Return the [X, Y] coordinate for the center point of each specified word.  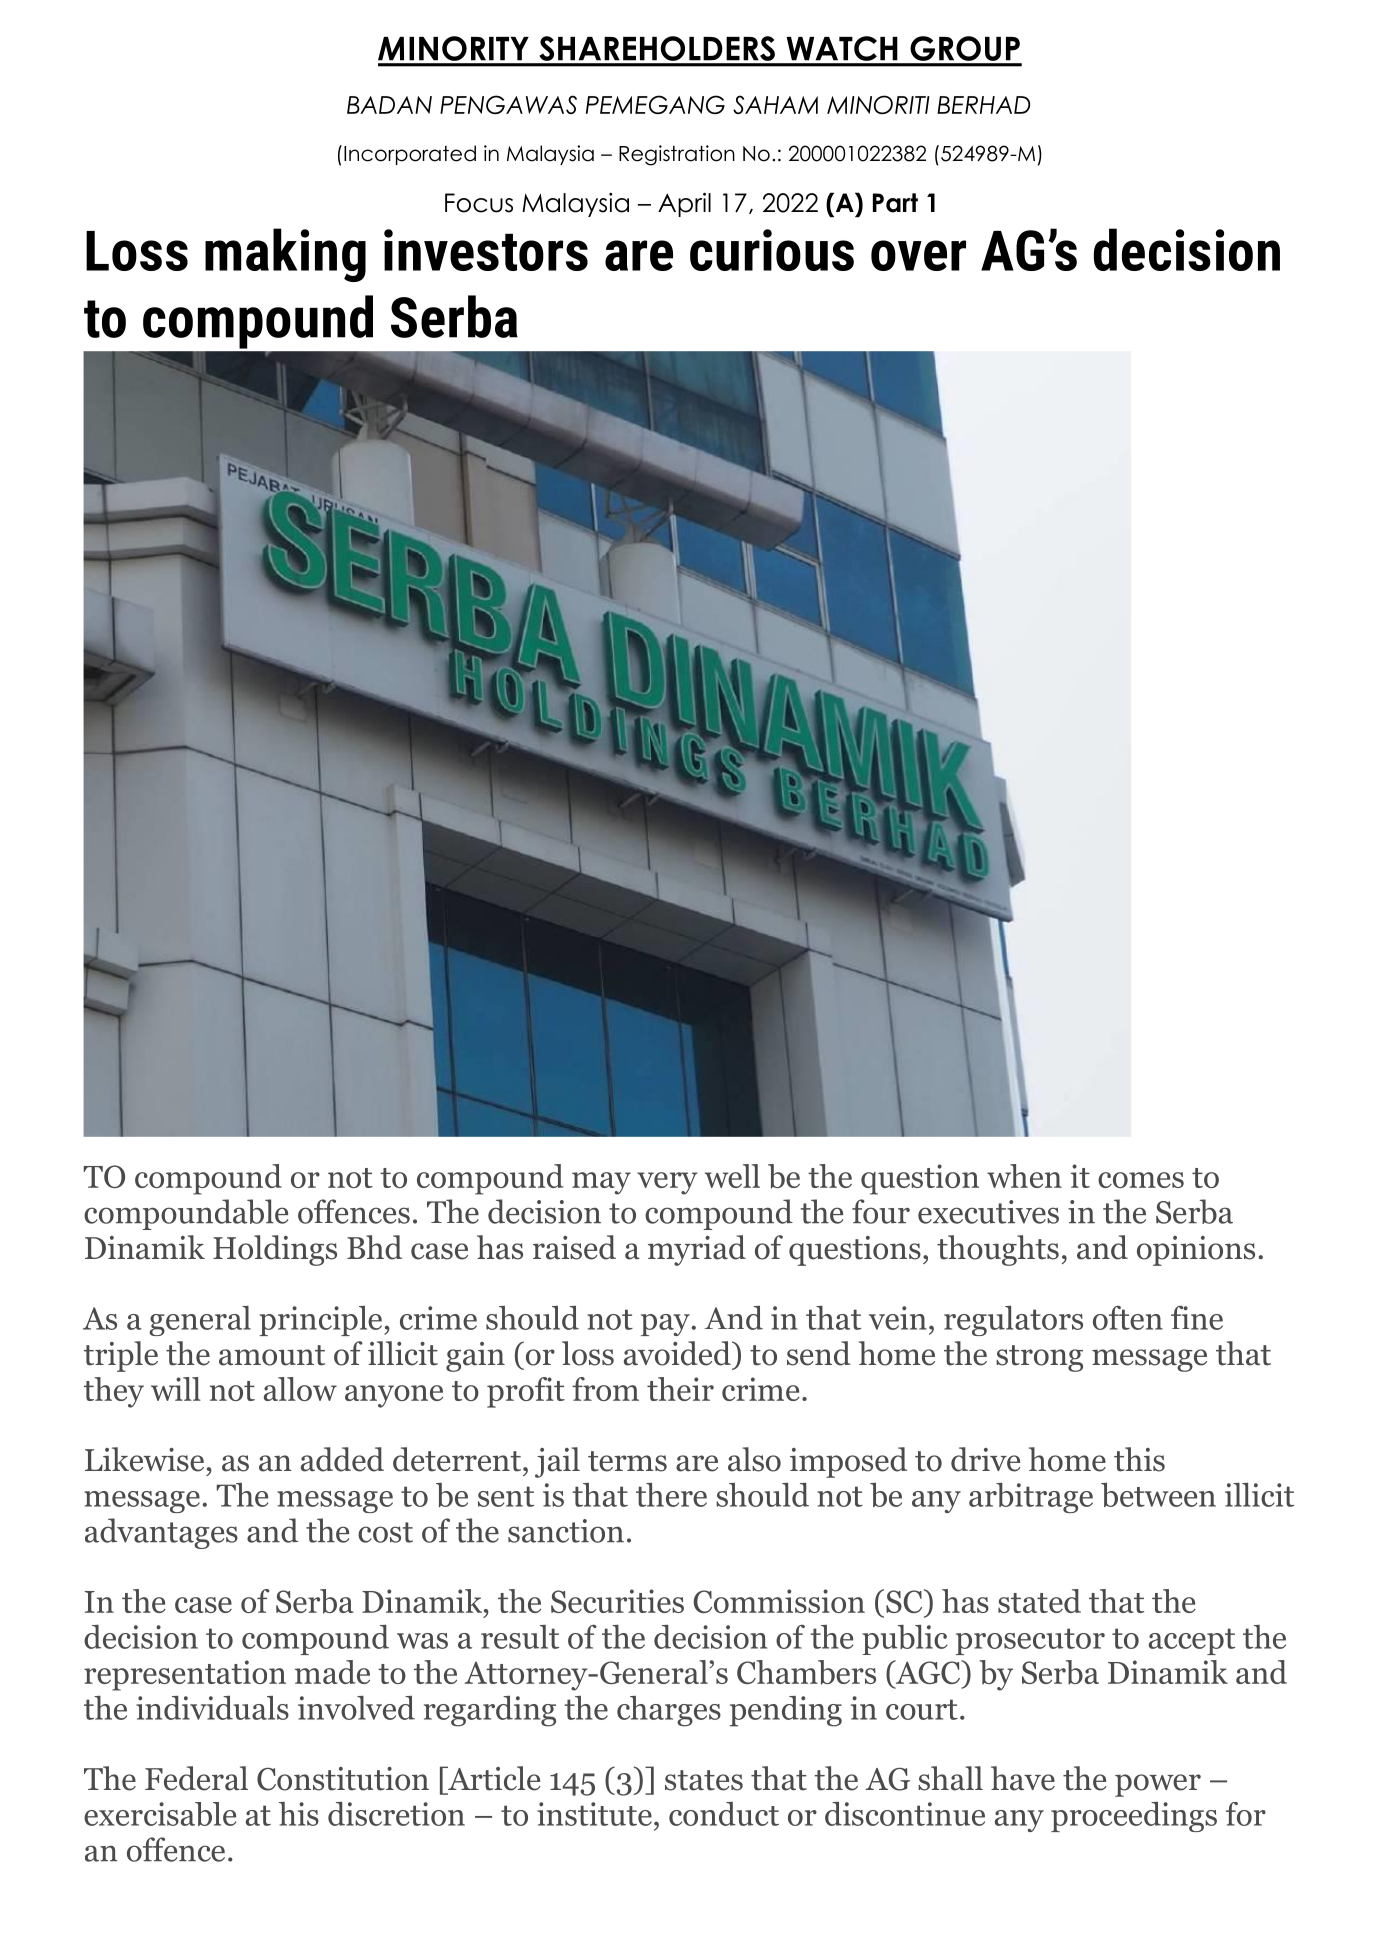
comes [1141, 1180]
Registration [677, 155]
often [1128, 1318]
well [732, 1176]
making [285, 255]
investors [486, 250]
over [918, 255]
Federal [196, 1778]
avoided [678, 1353]
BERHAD [983, 105]
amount [272, 1355]
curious [772, 250]
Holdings [275, 1250]
